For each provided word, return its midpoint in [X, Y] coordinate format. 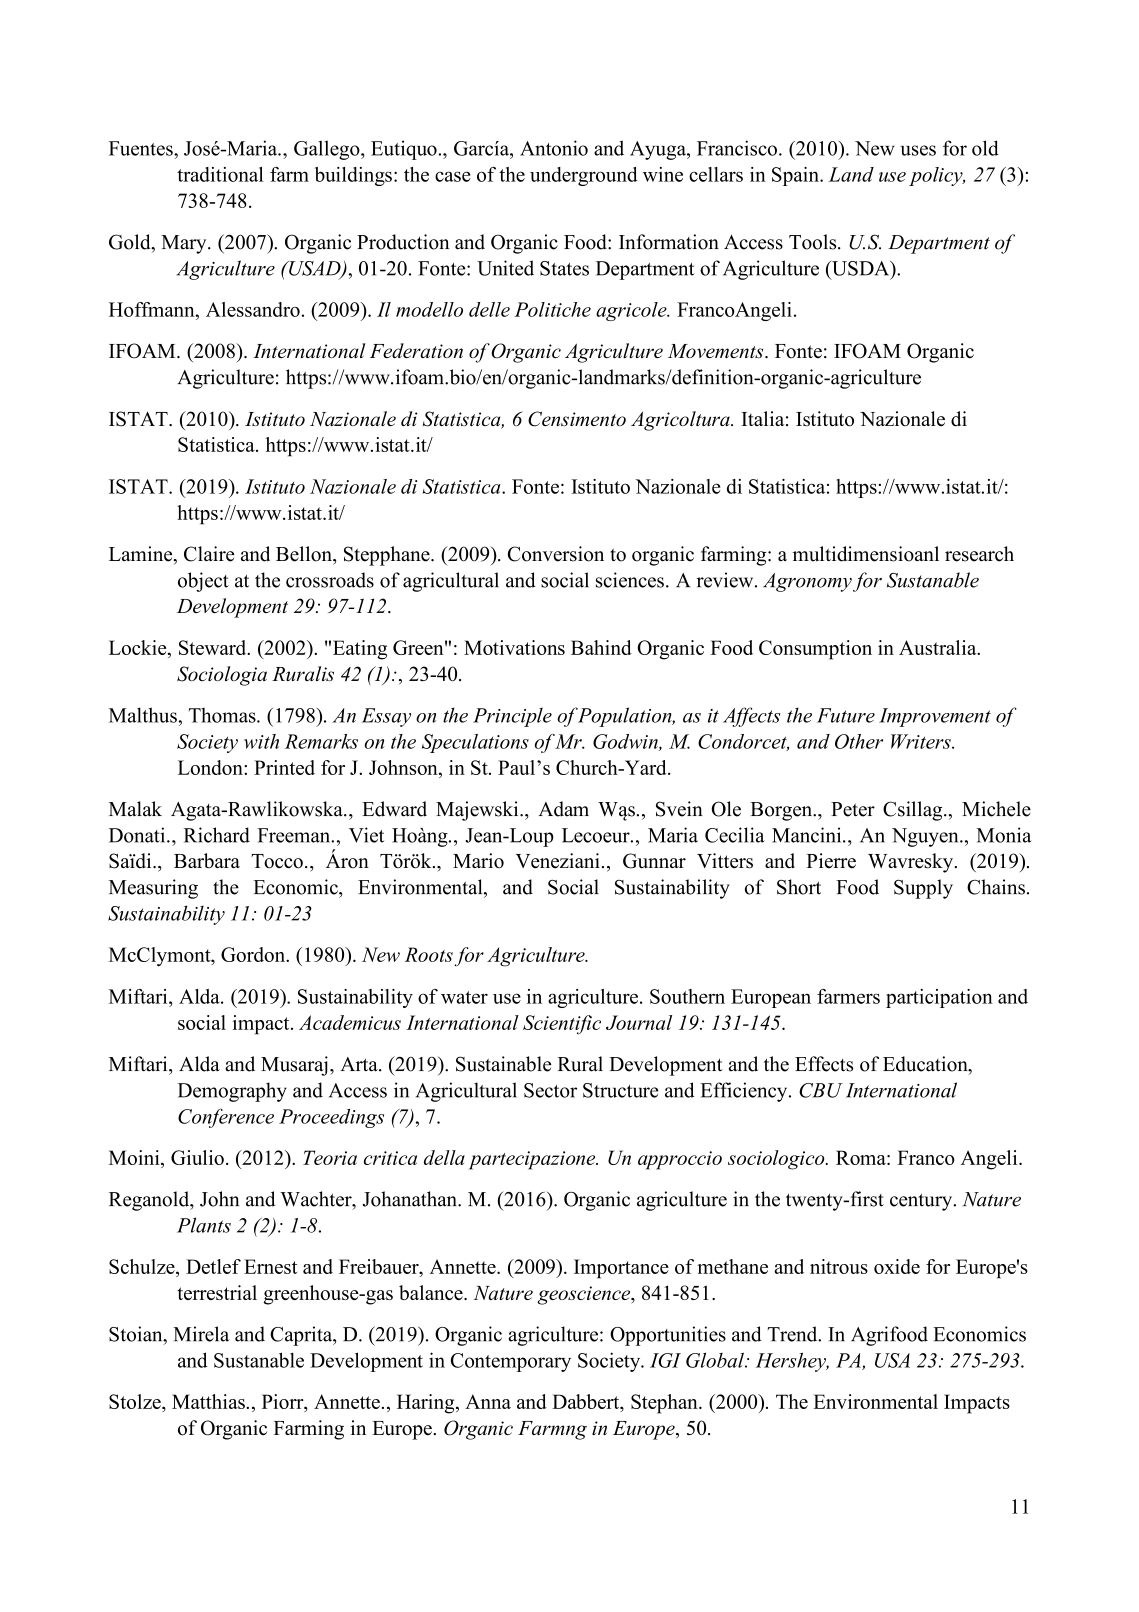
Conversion [556, 554]
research [979, 554]
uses [918, 150]
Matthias [209, 1401]
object [203, 582]
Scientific [562, 1025]
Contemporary [511, 1362]
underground [584, 176]
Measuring [153, 889]
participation [939, 998]
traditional [220, 174]
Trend [794, 1334]
